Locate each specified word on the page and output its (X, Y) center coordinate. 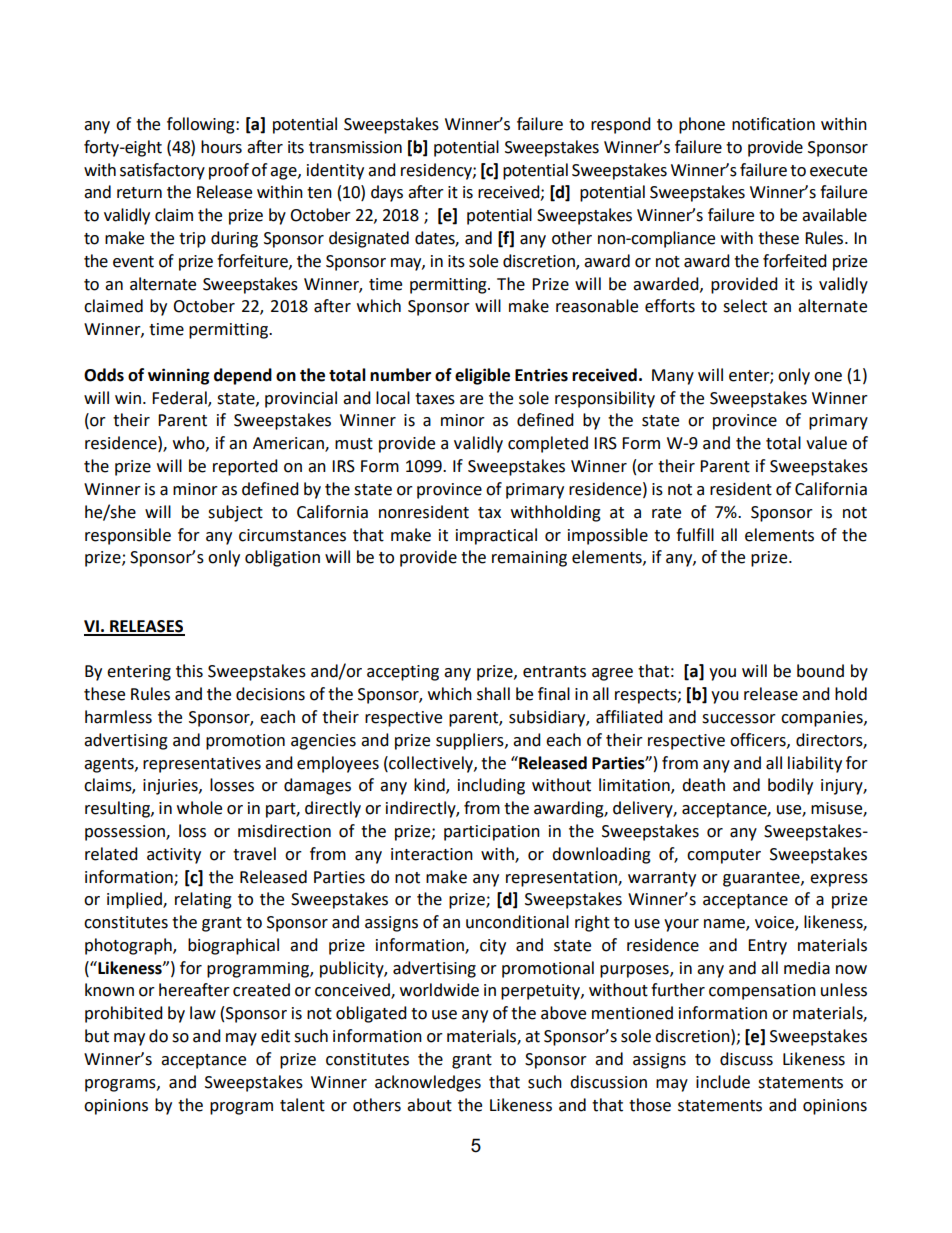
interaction (432, 854)
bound (820, 671)
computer (724, 856)
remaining (529, 559)
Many (673, 377)
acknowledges (428, 1083)
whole (199, 808)
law (203, 1013)
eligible (482, 376)
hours (221, 147)
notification (773, 124)
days (387, 193)
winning (179, 376)
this (189, 671)
